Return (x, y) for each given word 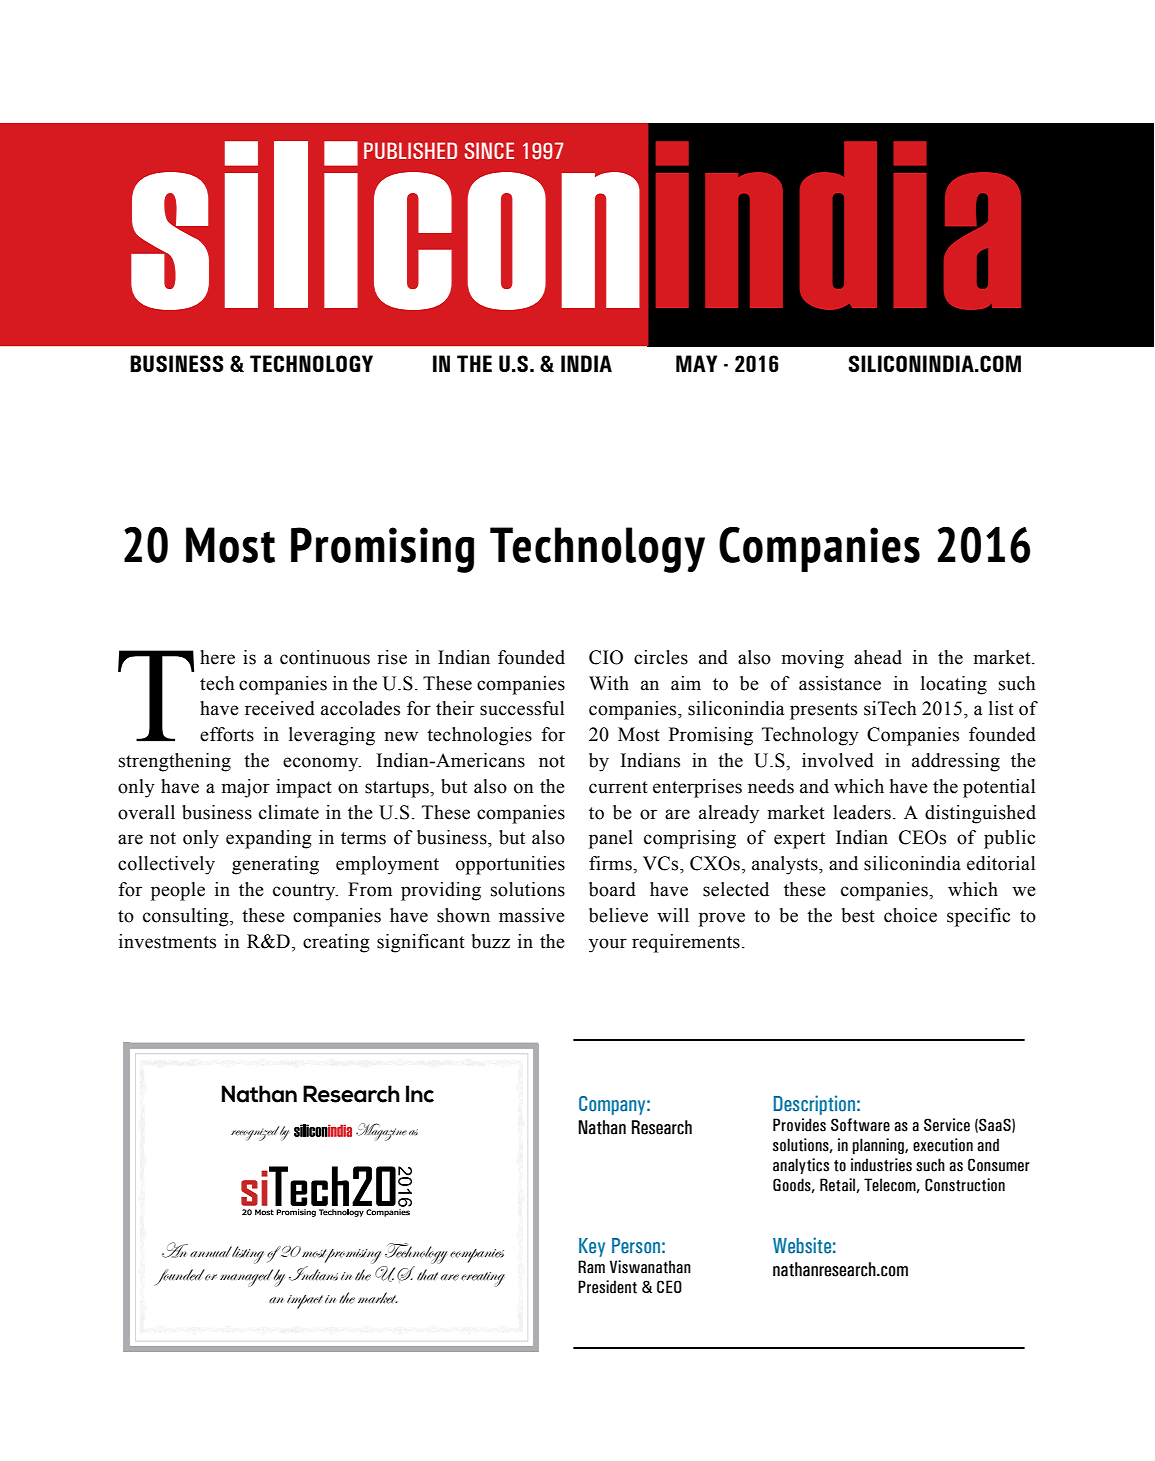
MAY (696, 363)
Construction (965, 1185)
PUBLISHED (410, 150)
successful (522, 708)
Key (592, 1247)
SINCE (489, 150)
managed (246, 1278)
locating (954, 685)
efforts (227, 734)
